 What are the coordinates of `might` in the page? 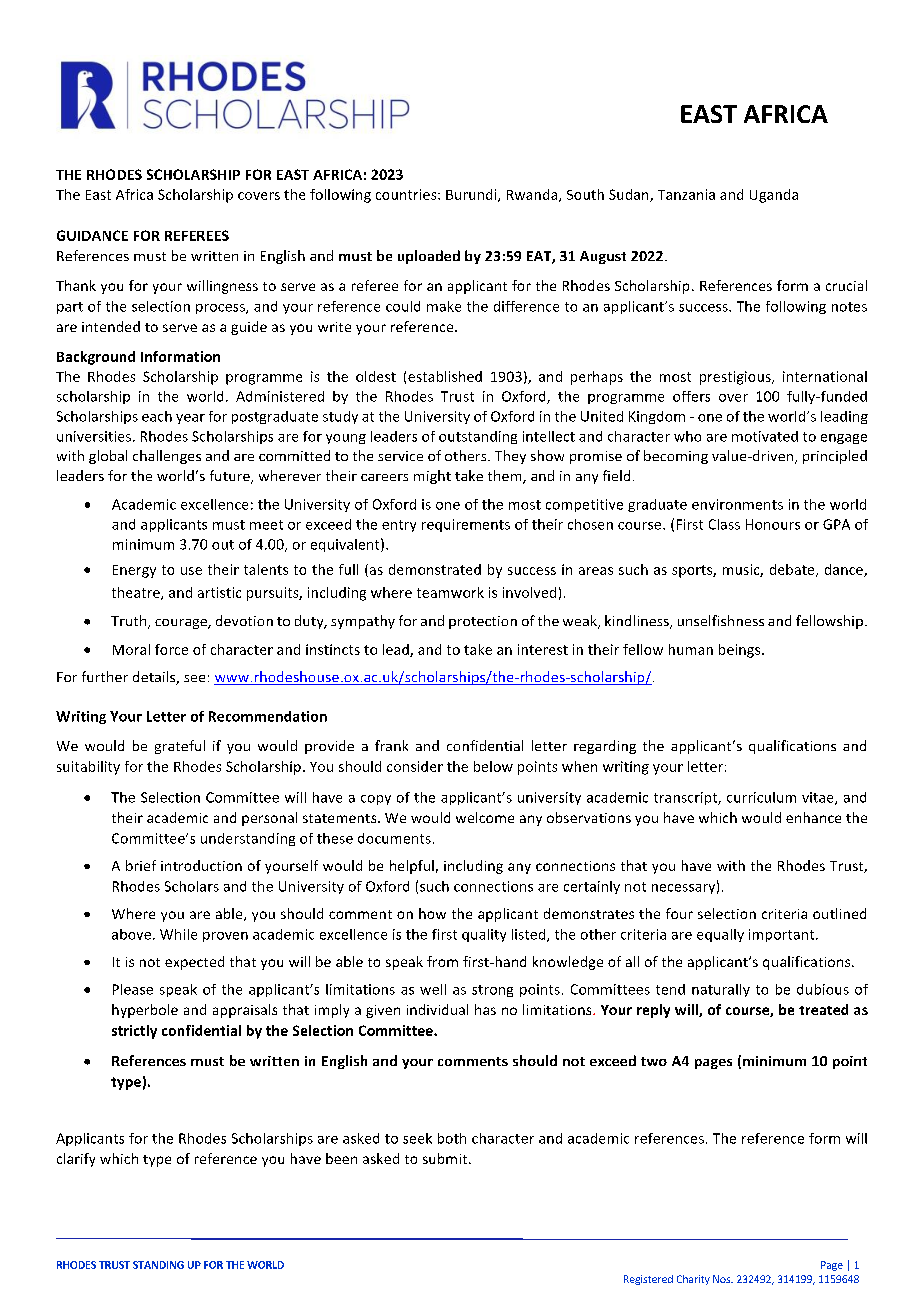 It's located at (432, 477).
